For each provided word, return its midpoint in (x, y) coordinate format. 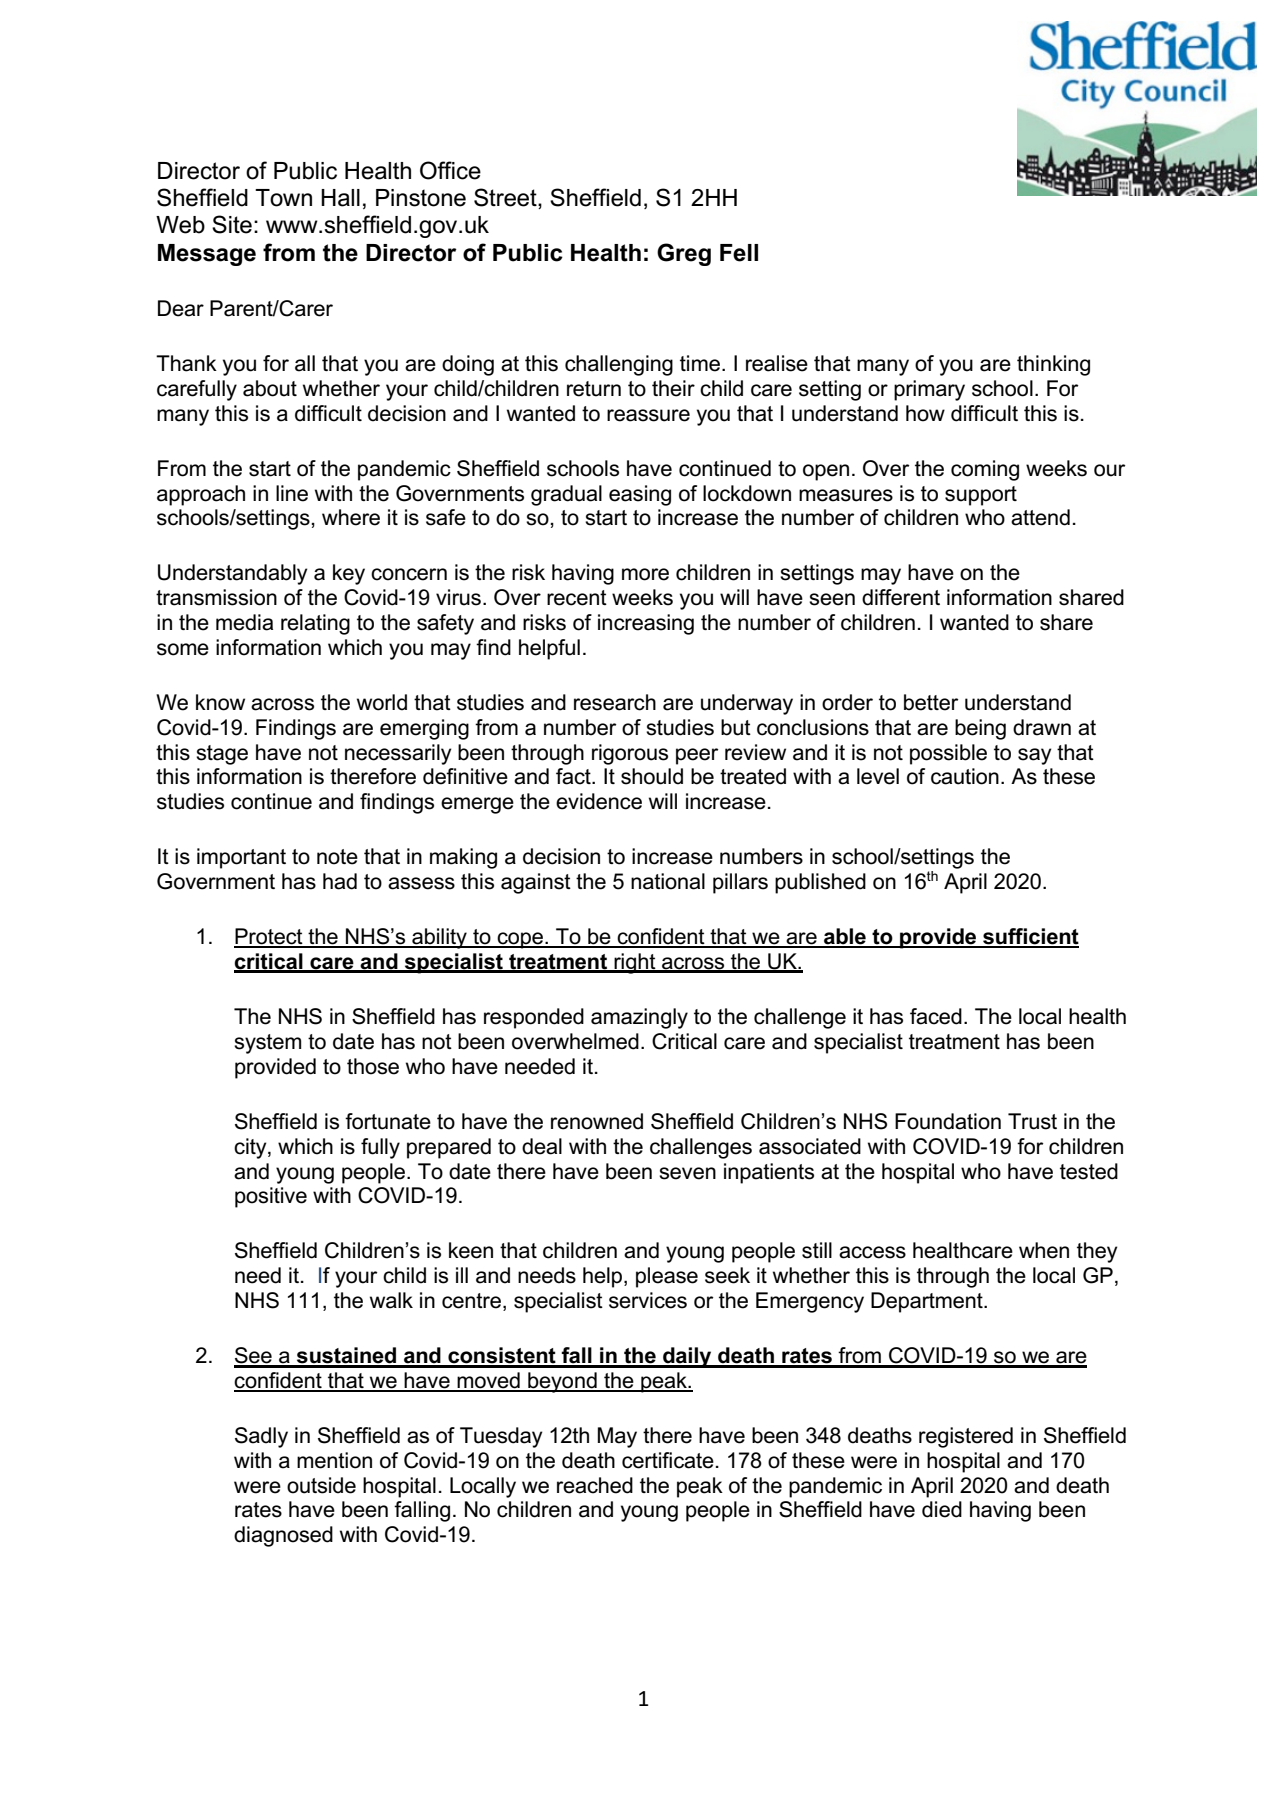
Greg (684, 254)
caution (965, 776)
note (337, 857)
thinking (1053, 365)
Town (283, 198)
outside (321, 1485)
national (668, 881)
